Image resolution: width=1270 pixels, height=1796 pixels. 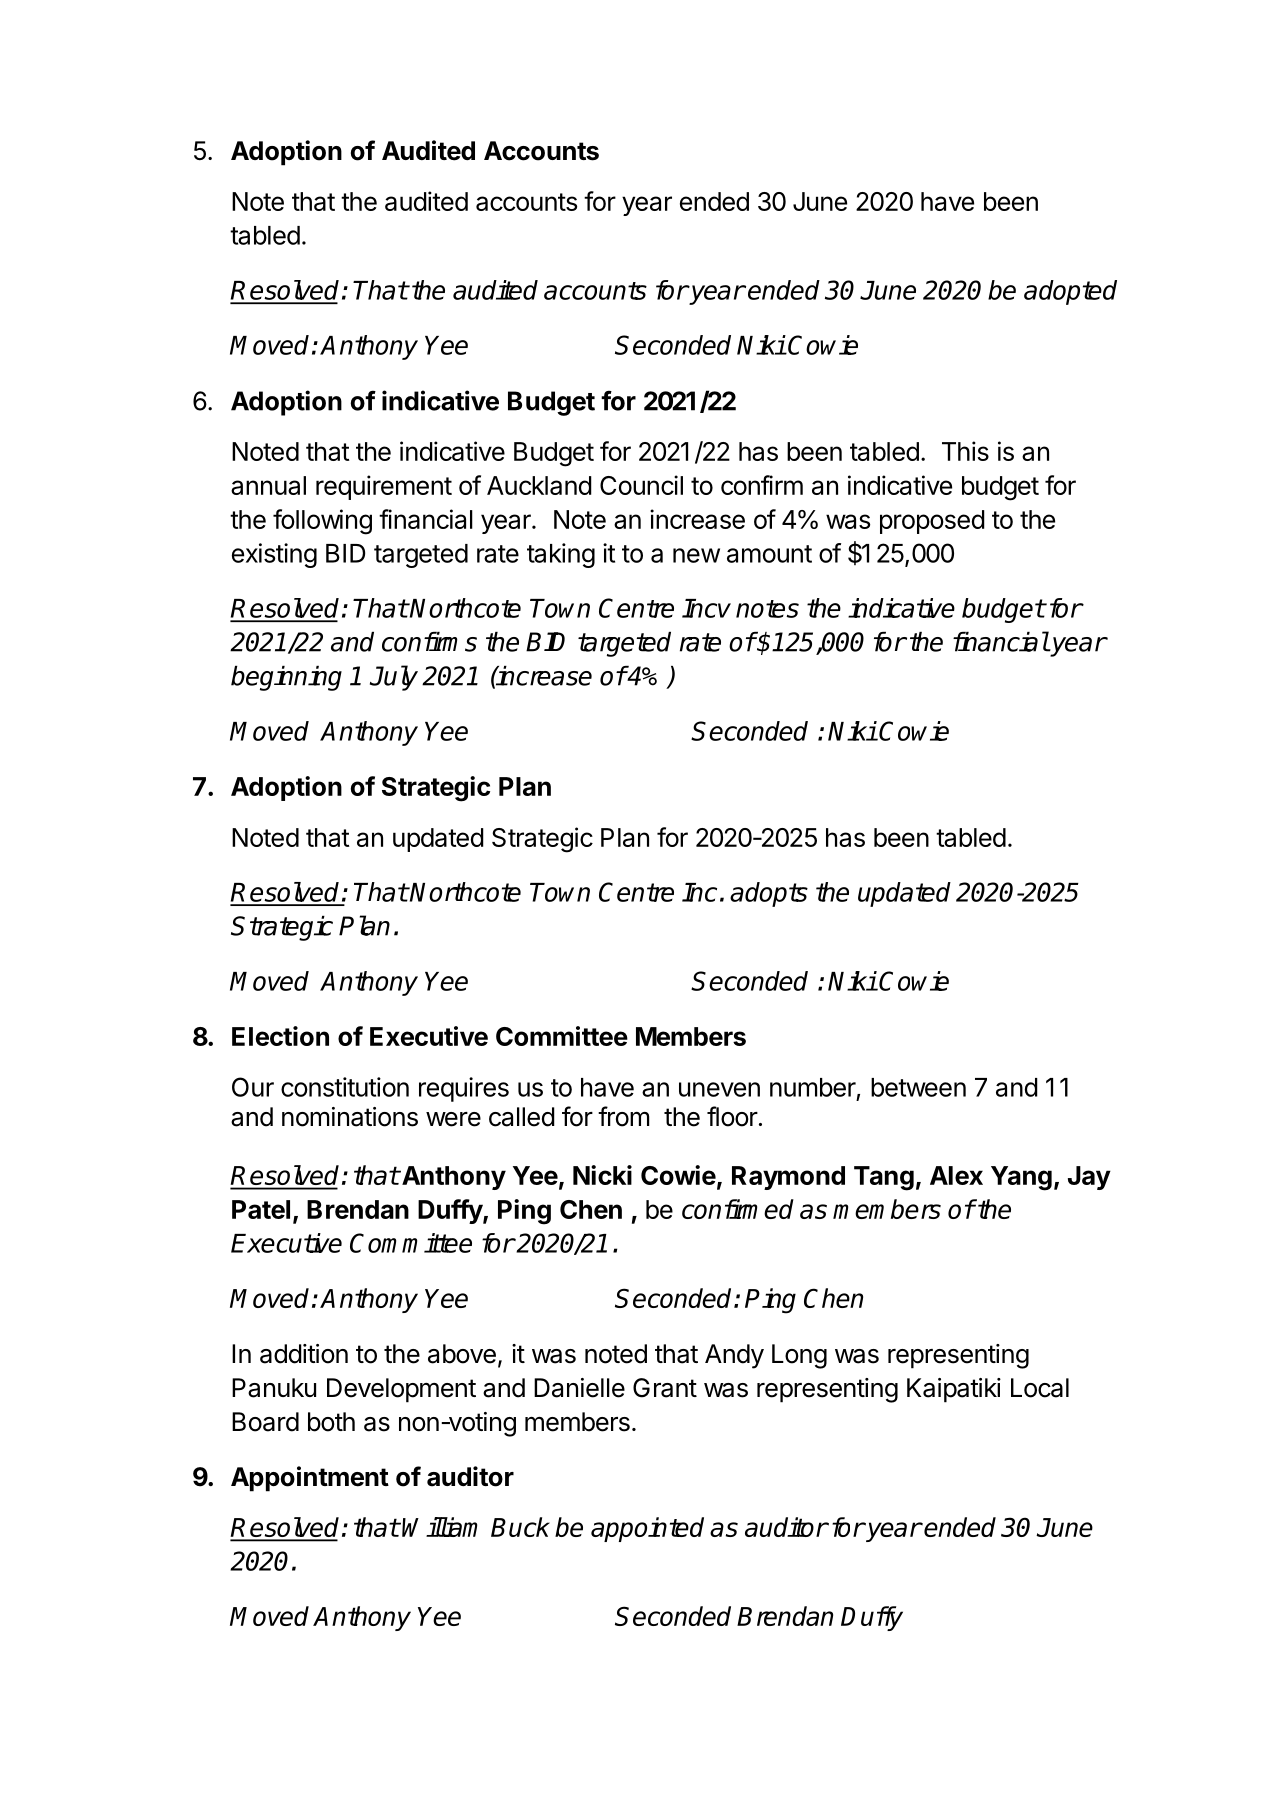 What do you see at coordinates (932, 522) in the image?
I see `proposed` at bounding box center [932, 522].
